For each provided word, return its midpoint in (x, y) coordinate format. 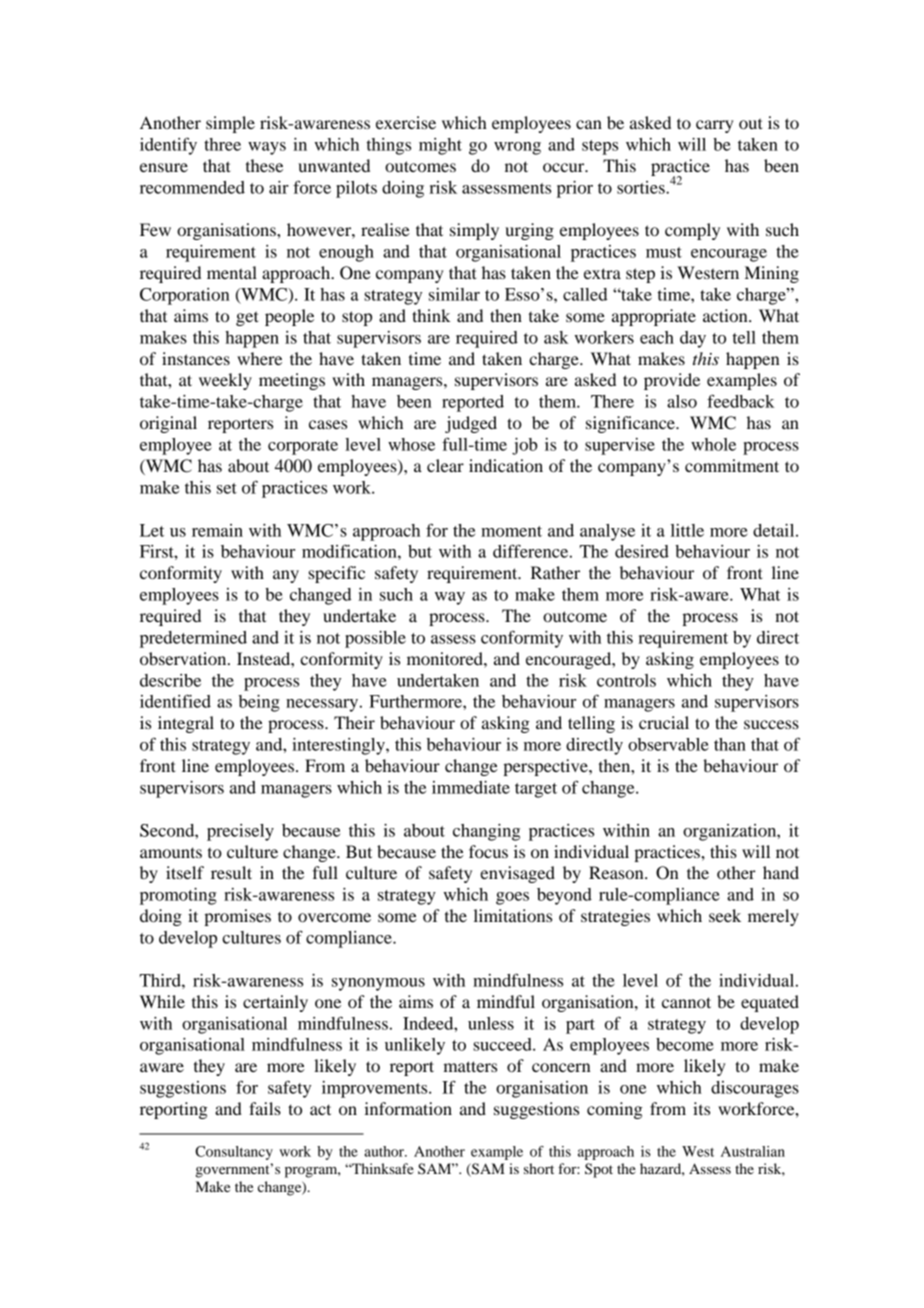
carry (715, 126)
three (222, 144)
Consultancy (234, 1153)
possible (375, 639)
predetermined (193, 639)
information (408, 1108)
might (440, 146)
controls (626, 680)
